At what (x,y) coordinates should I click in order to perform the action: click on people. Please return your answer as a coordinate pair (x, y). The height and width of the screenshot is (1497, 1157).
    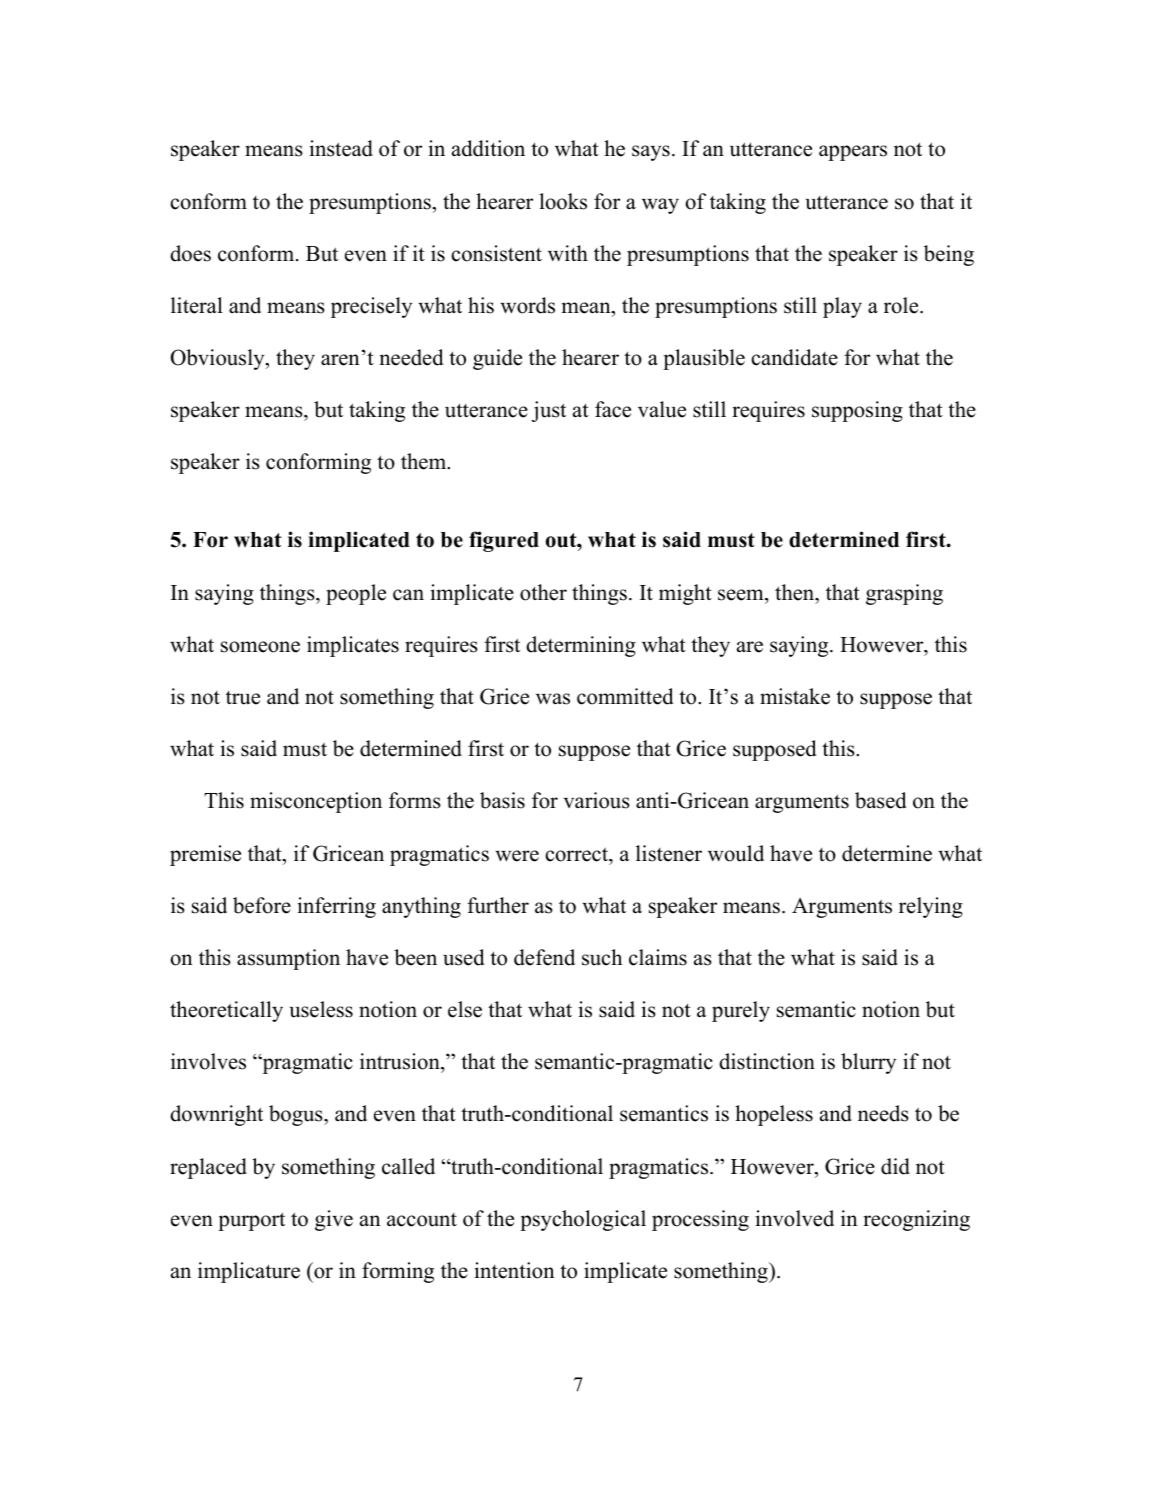
    Looking at the image, I should click on (356, 594).
